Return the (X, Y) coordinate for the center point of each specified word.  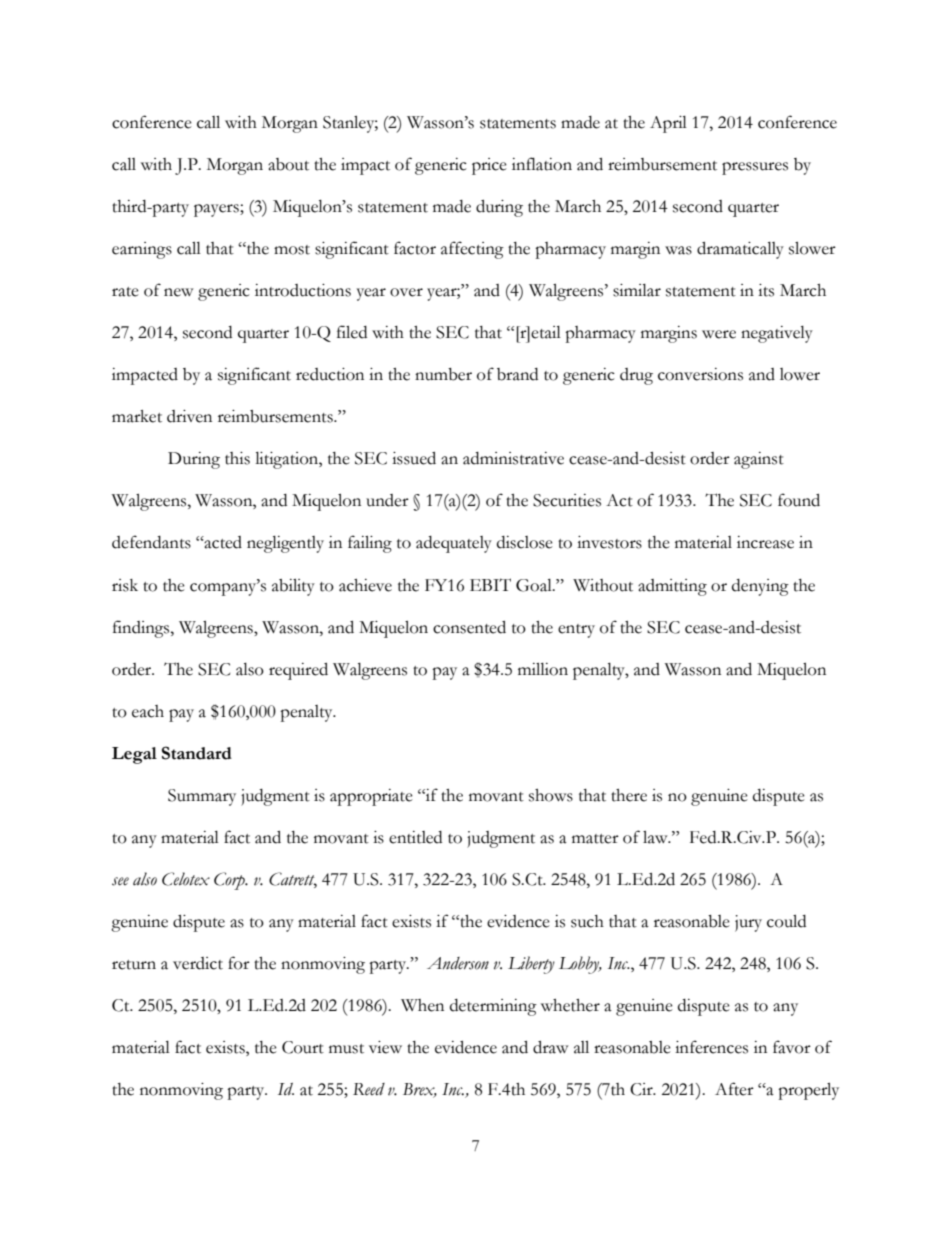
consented (469, 627)
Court (303, 1047)
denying (760, 587)
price (489, 166)
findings (142, 629)
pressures (755, 168)
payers (217, 210)
